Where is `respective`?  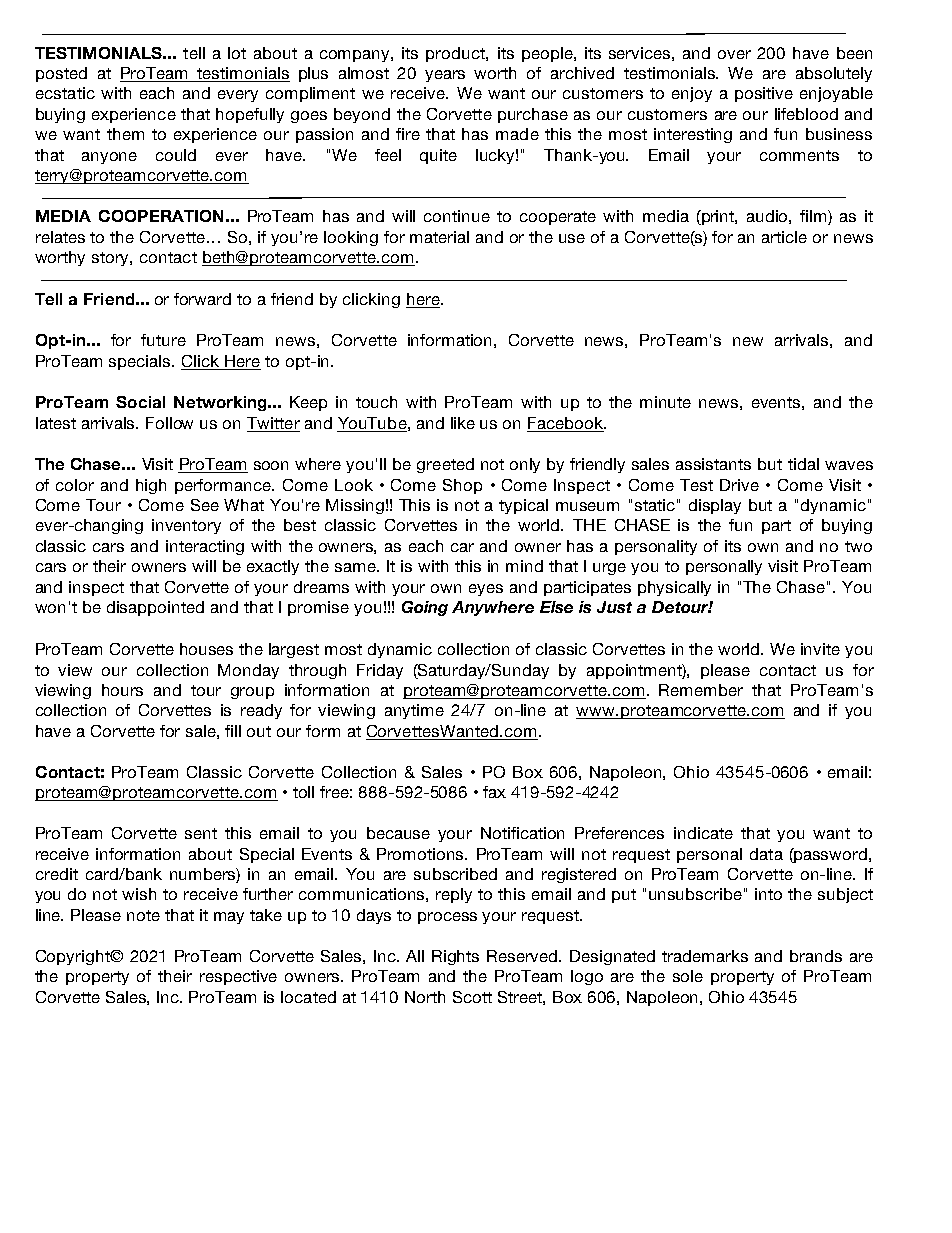
respective is located at coordinates (238, 977).
